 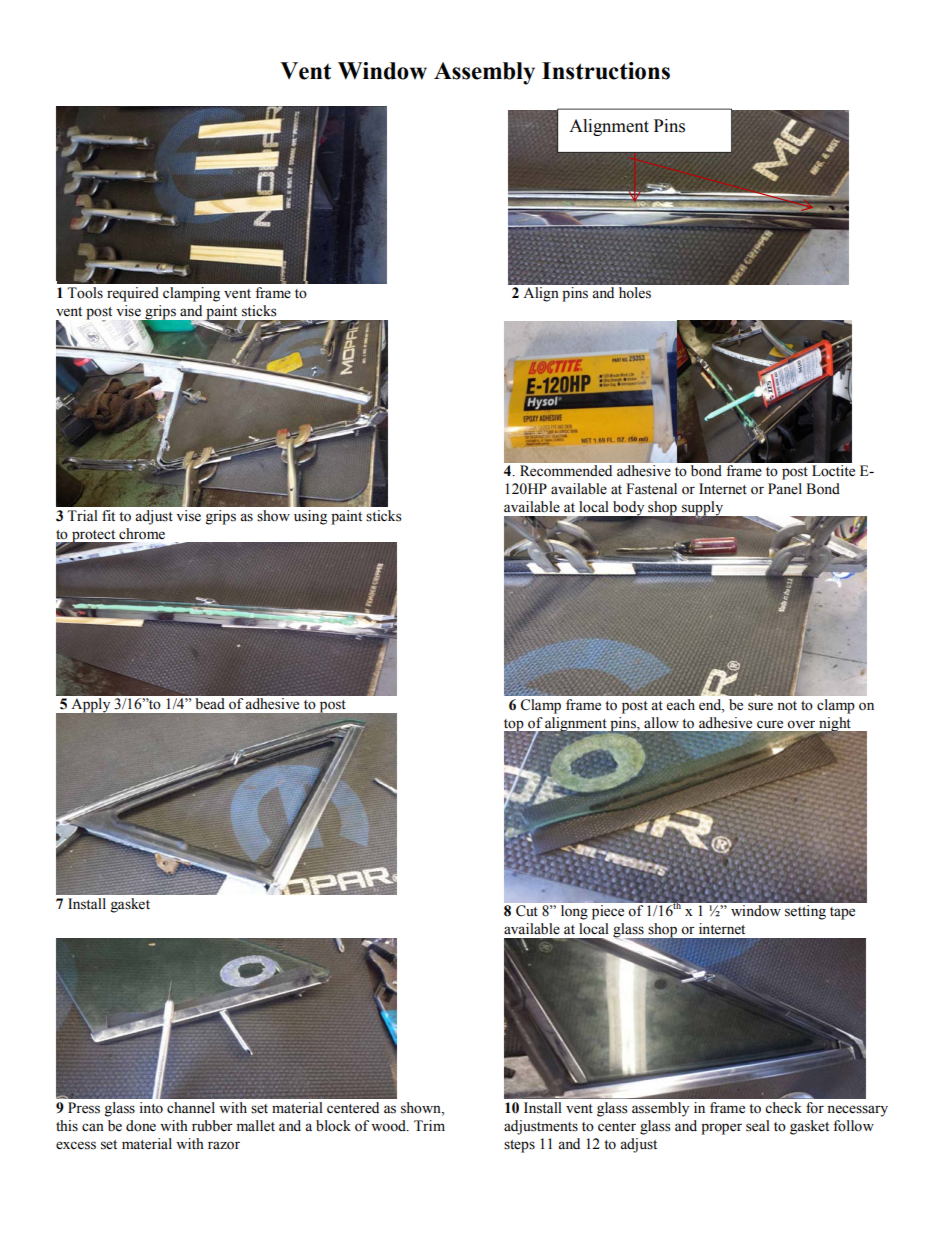 I want to click on check, so click(x=783, y=1108).
